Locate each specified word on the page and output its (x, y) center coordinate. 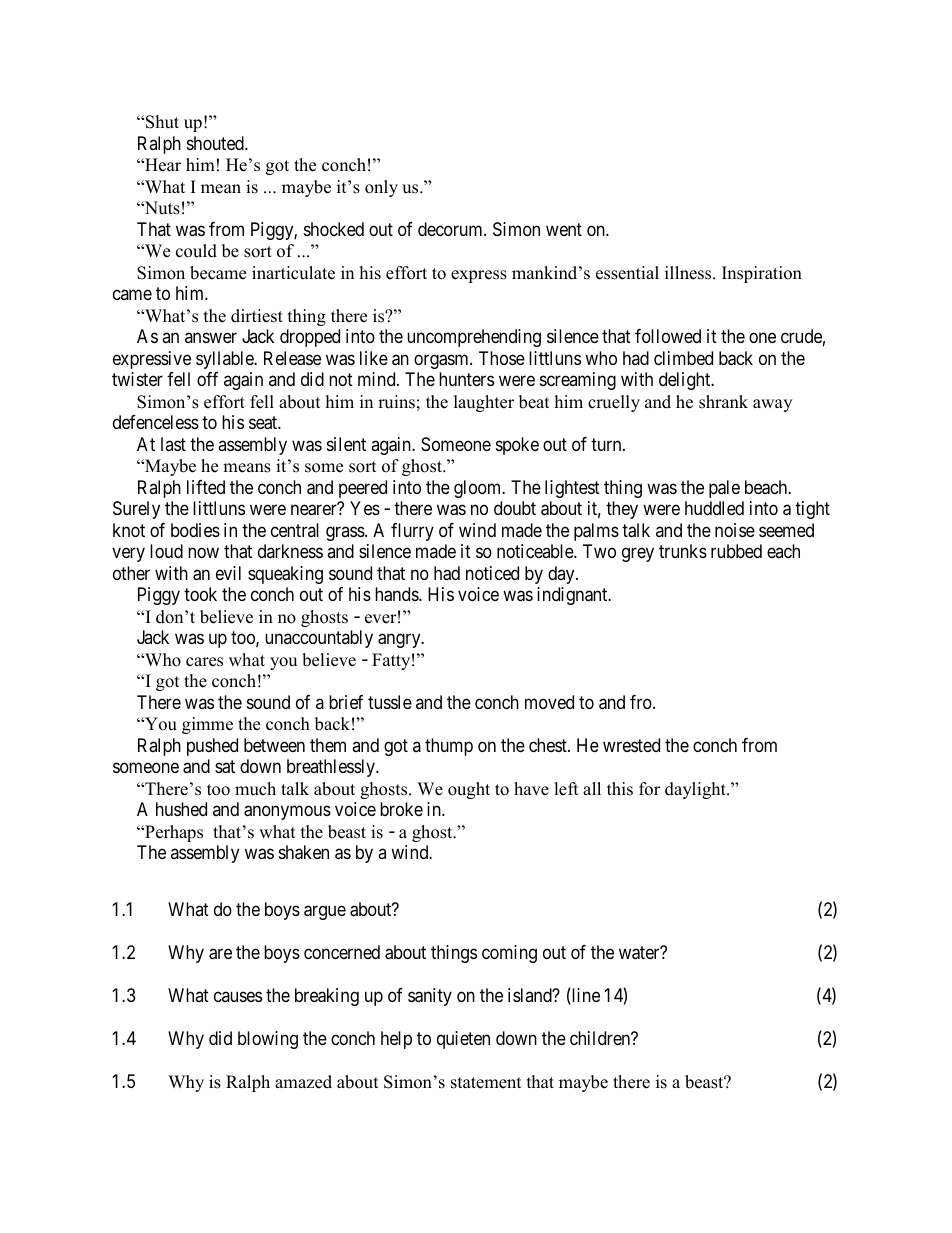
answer (211, 338)
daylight (696, 790)
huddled (714, 508)
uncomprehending (474, 338)
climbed (683, 358)
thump (449, 747)
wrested (631, 745)
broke (401, 809)
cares (204, 662)
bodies (195, 530)
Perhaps (173, 833)
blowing (268, 1040)
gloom (479, 489)
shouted (216, 143)
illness (689, 273)
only (381, 188)
